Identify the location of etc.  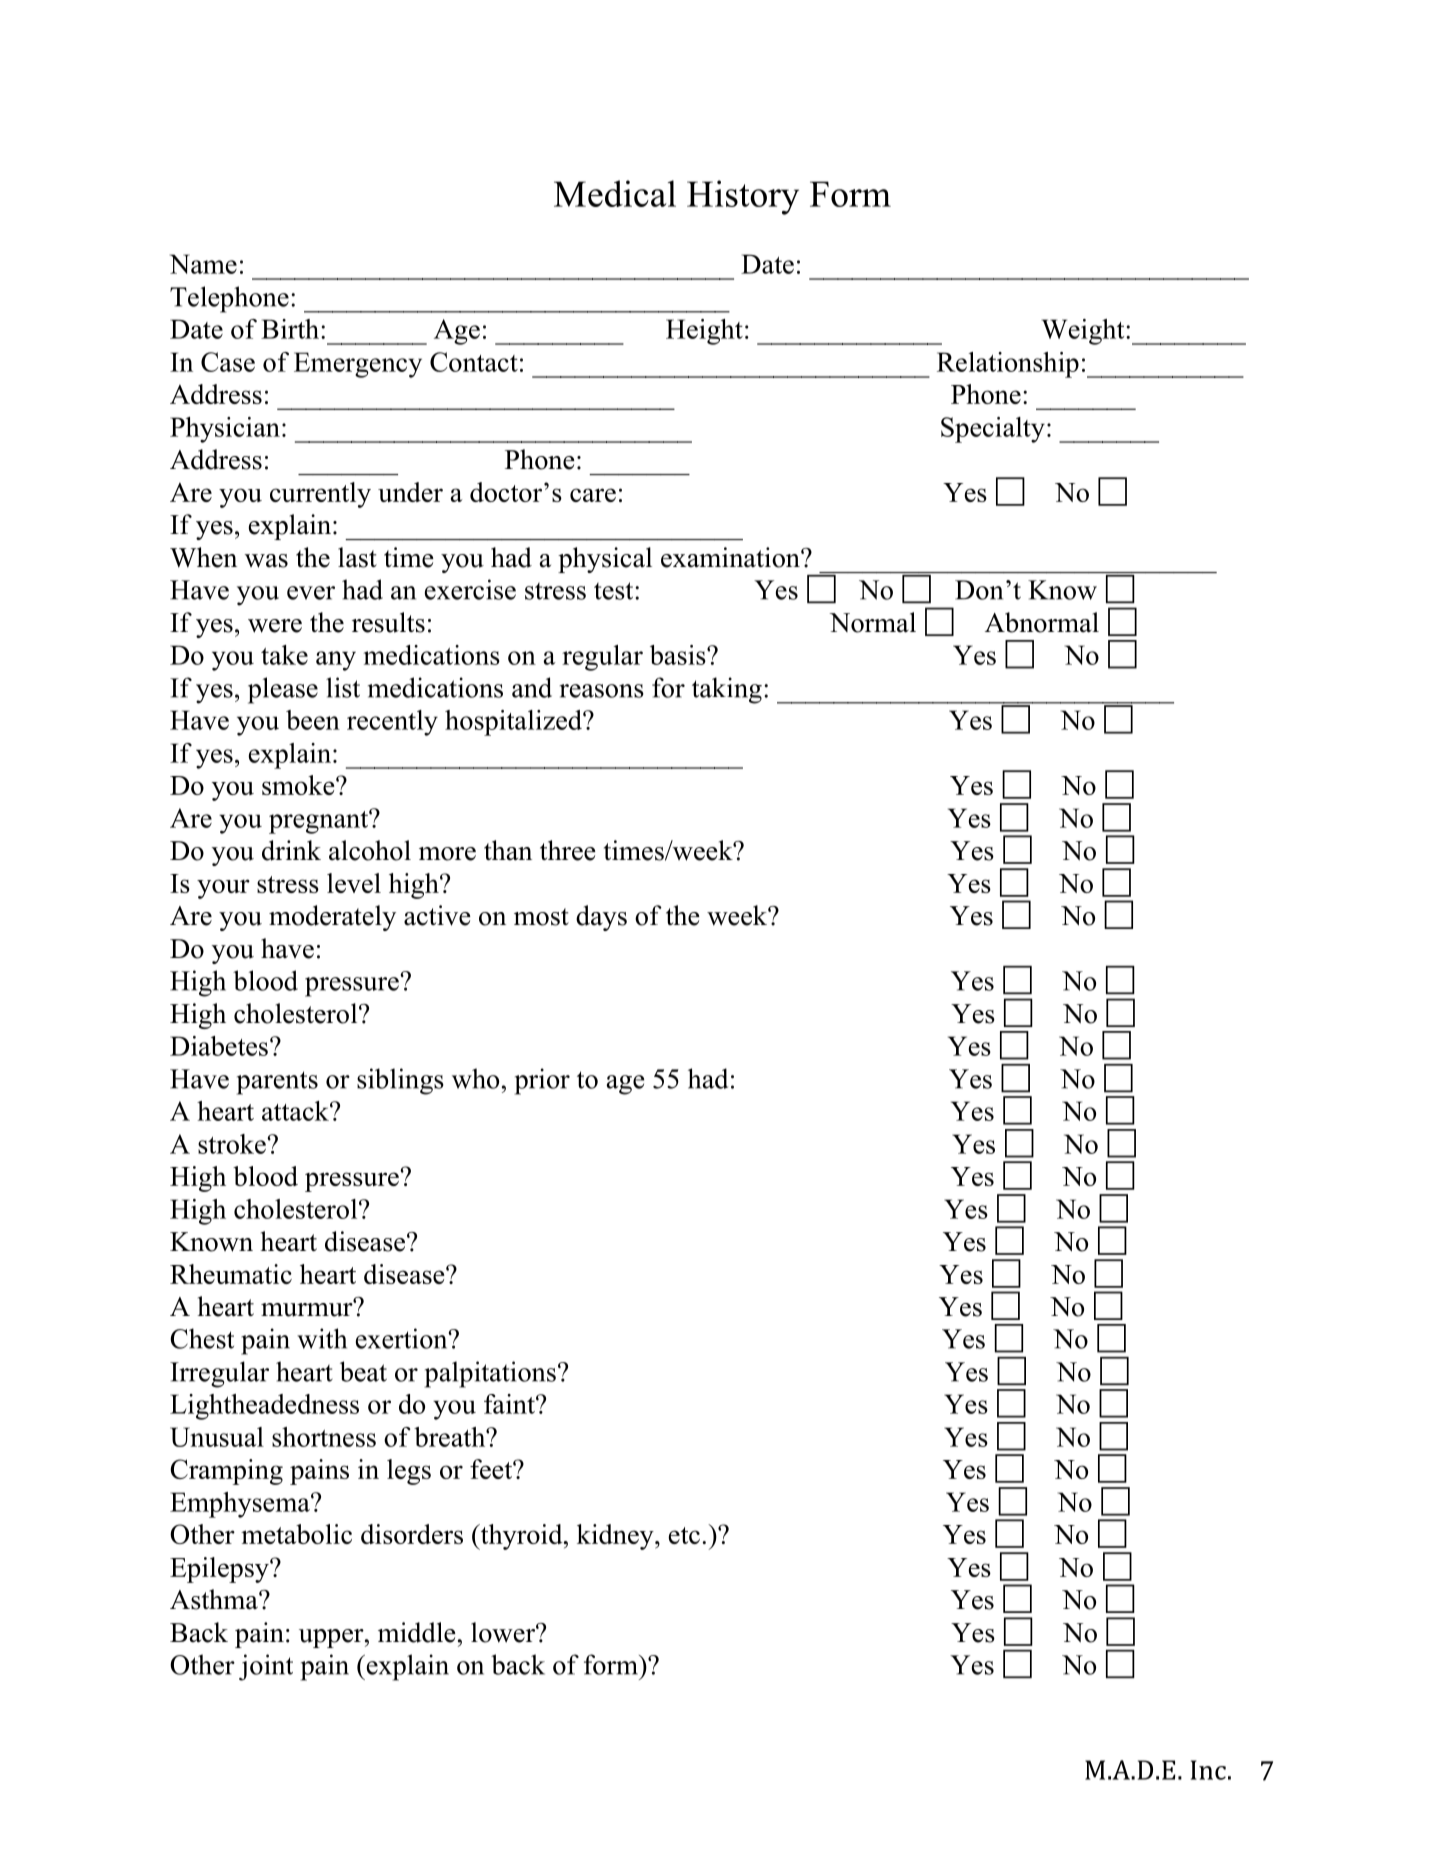
(684, 1535).
